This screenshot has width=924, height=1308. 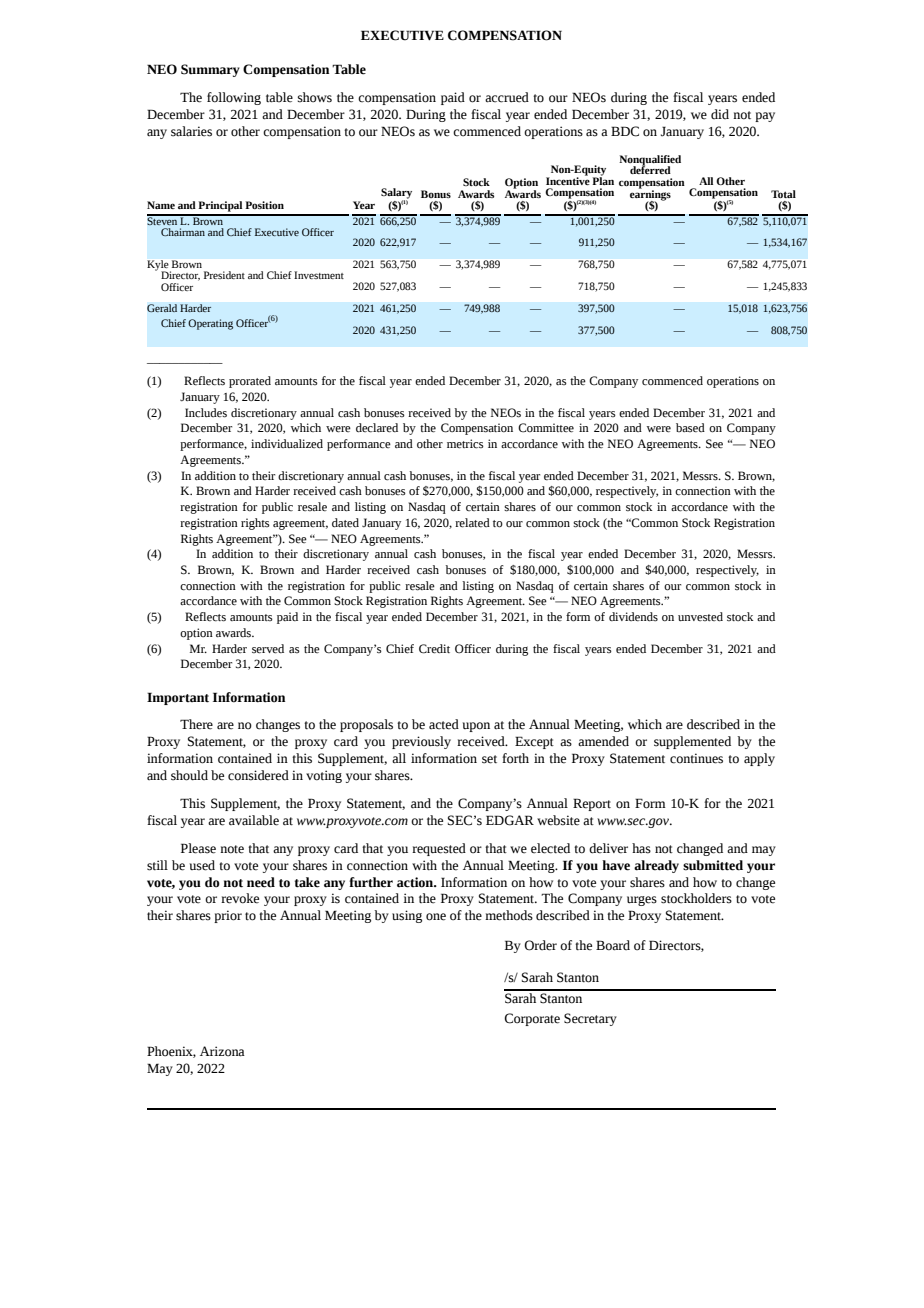 I want to click on note, so click(x=232, y=849).
